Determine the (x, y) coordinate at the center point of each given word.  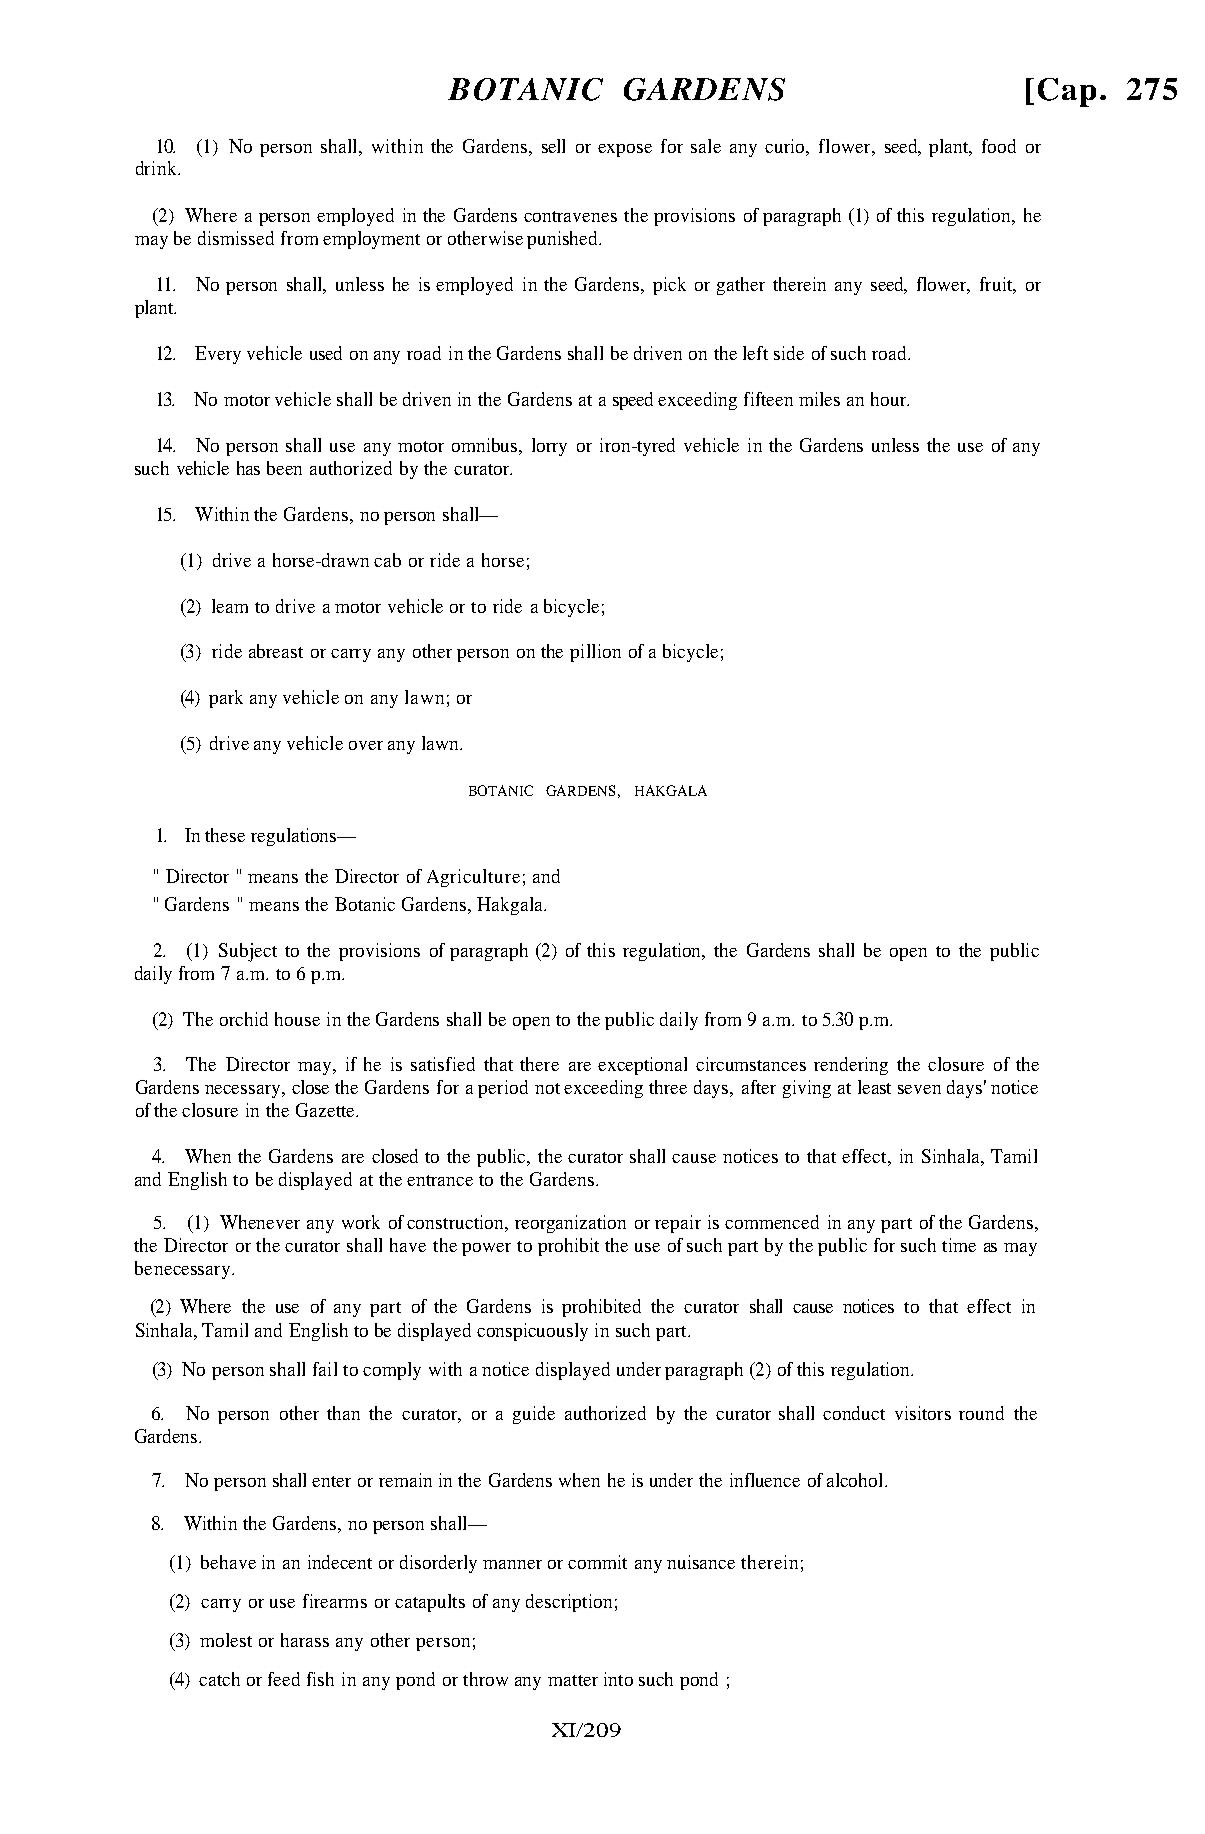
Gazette (326, 1110)
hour (890, 399)
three (668, 1087)
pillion (595, 653)
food (999, 146)
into (618, 1679)
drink (157, 168)
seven (919, 1089)
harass (305, 1640)
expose (625, 150)
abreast (276, 651)
